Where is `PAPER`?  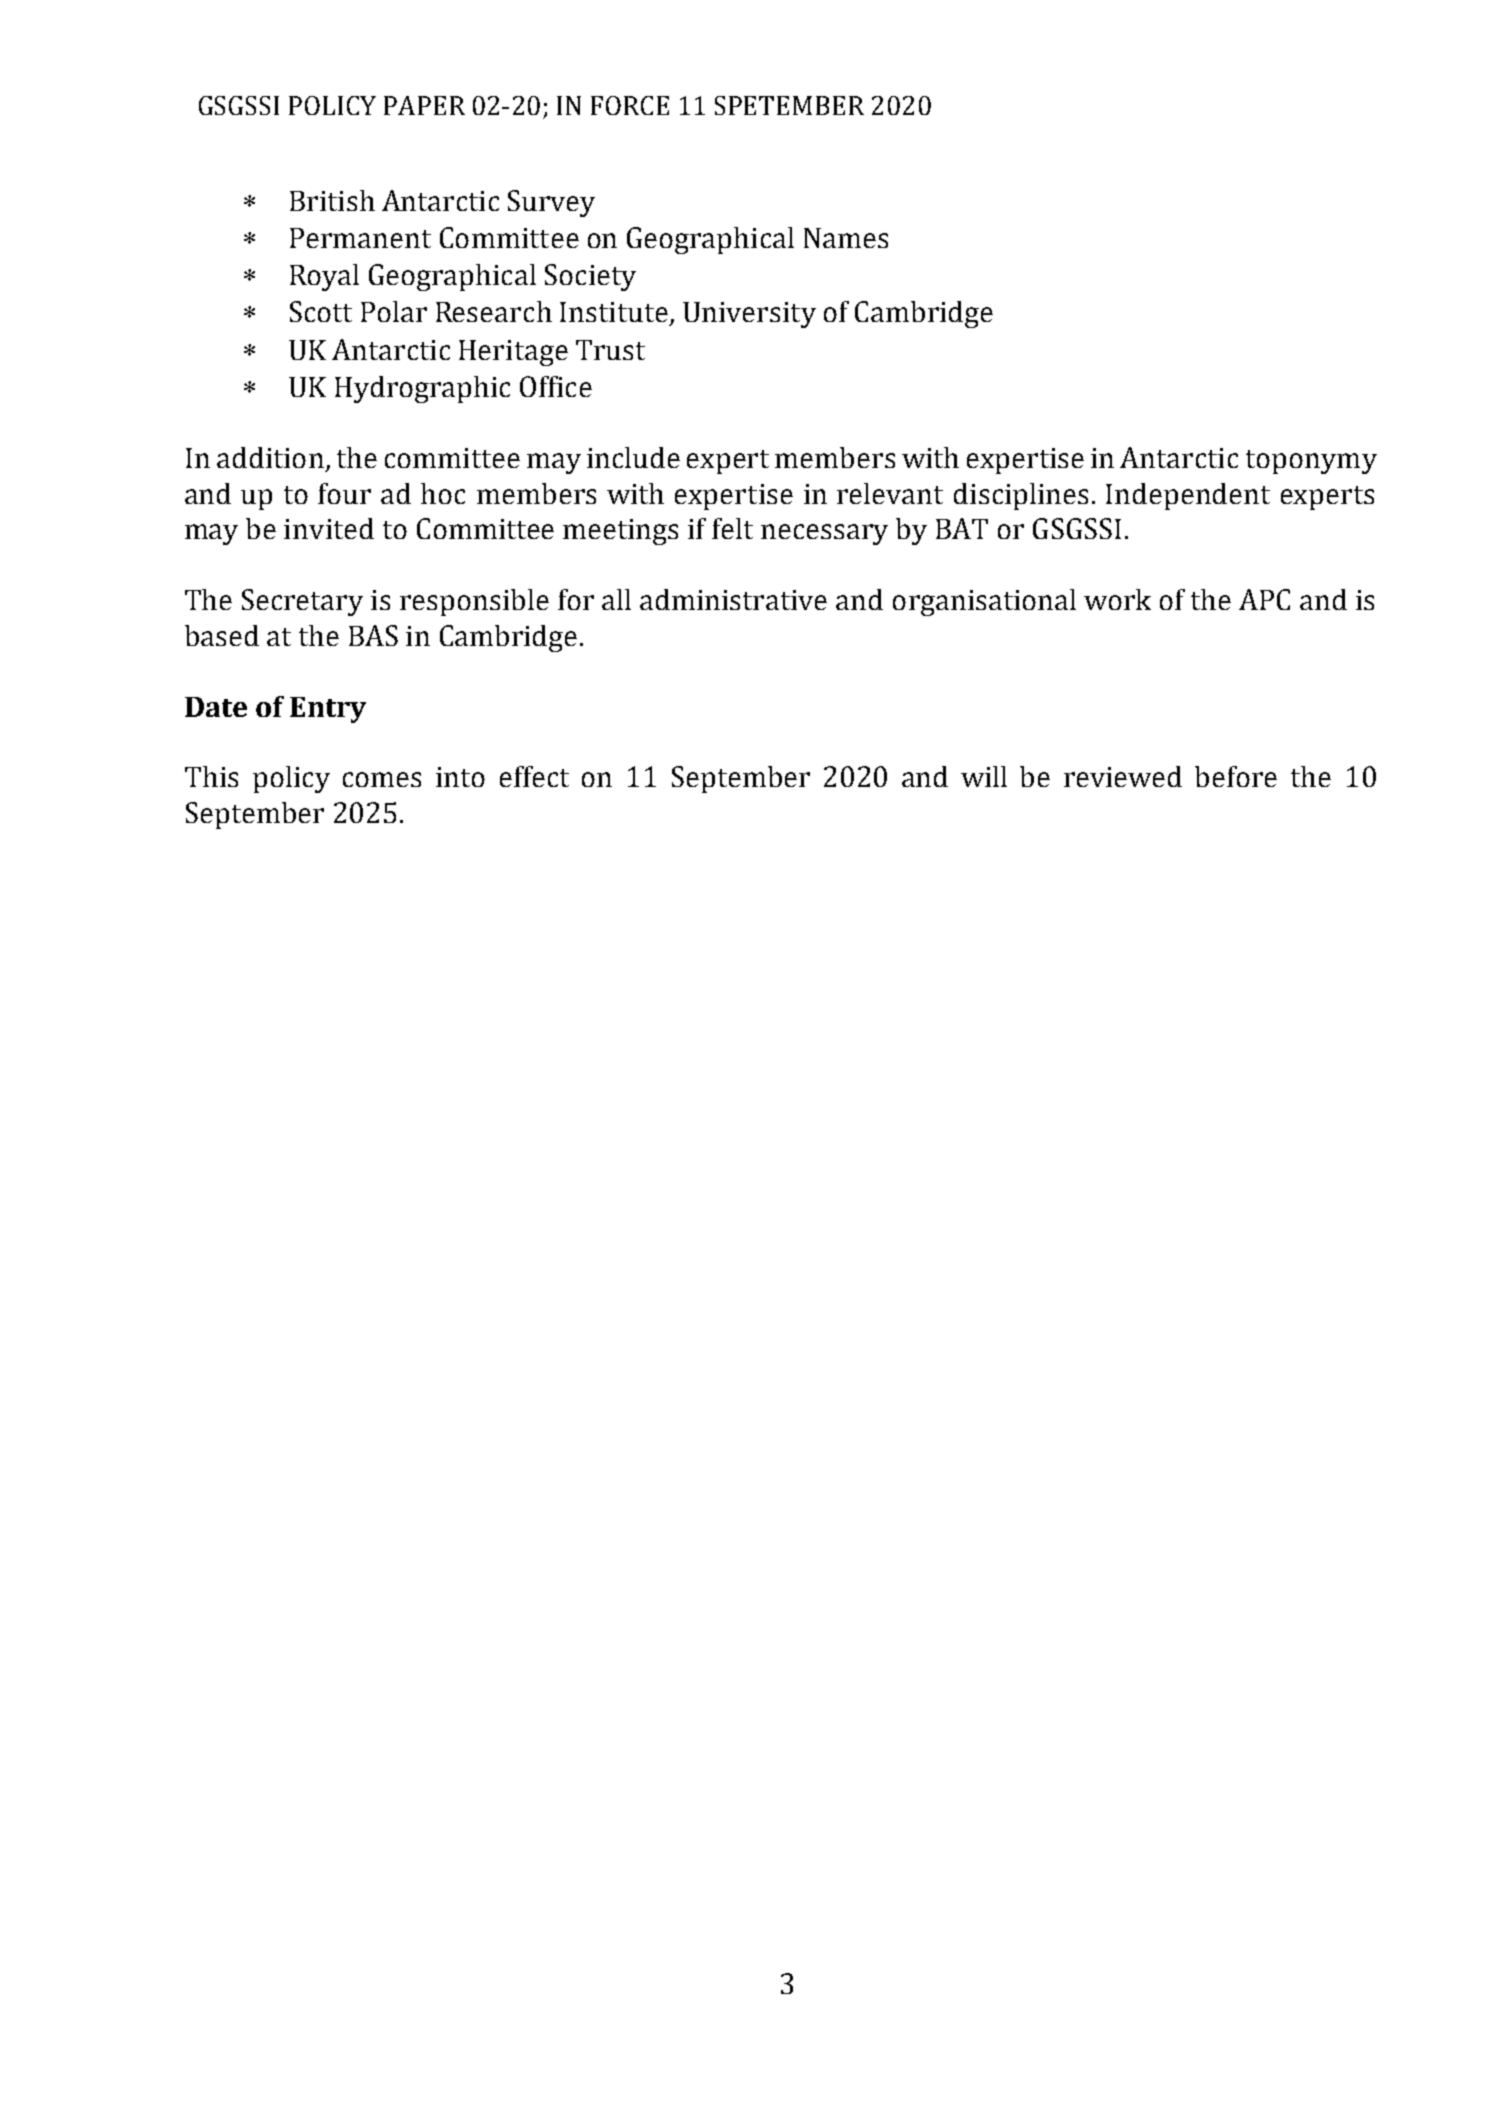
PAPER is located at coordinates (424, 105).
